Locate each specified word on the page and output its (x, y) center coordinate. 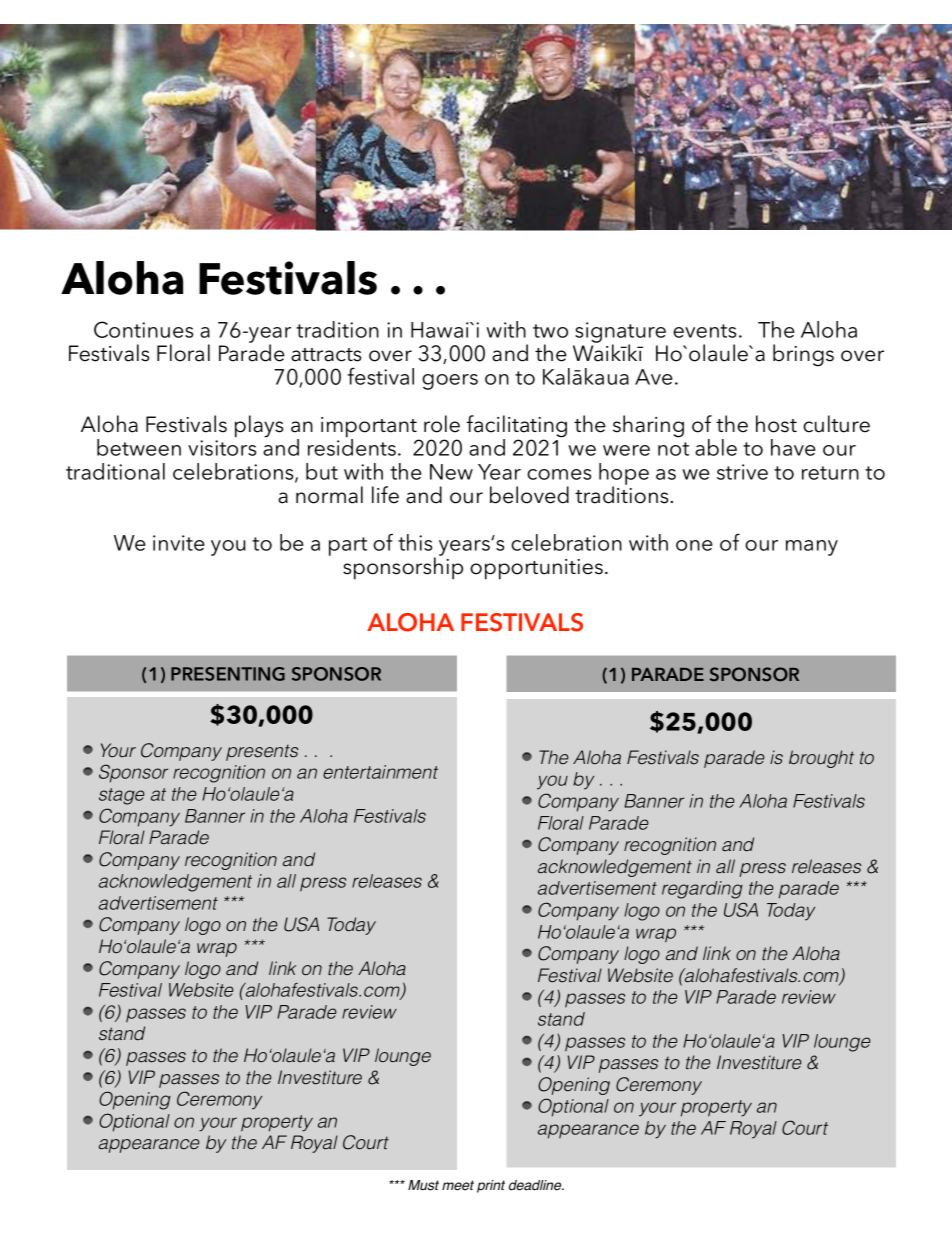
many (812, 548)
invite (178, 543)
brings (803, 355)
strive (742, 472)
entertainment (380, 772)
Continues (143, 329)
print (491, 1186)
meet (458, 1185)
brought (821, 759)
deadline (536, 1185)
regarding (702, 890)
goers (450, 382)
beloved (529, 495)
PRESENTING (228, 674)
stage (121, 796)
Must (423, 1185)
